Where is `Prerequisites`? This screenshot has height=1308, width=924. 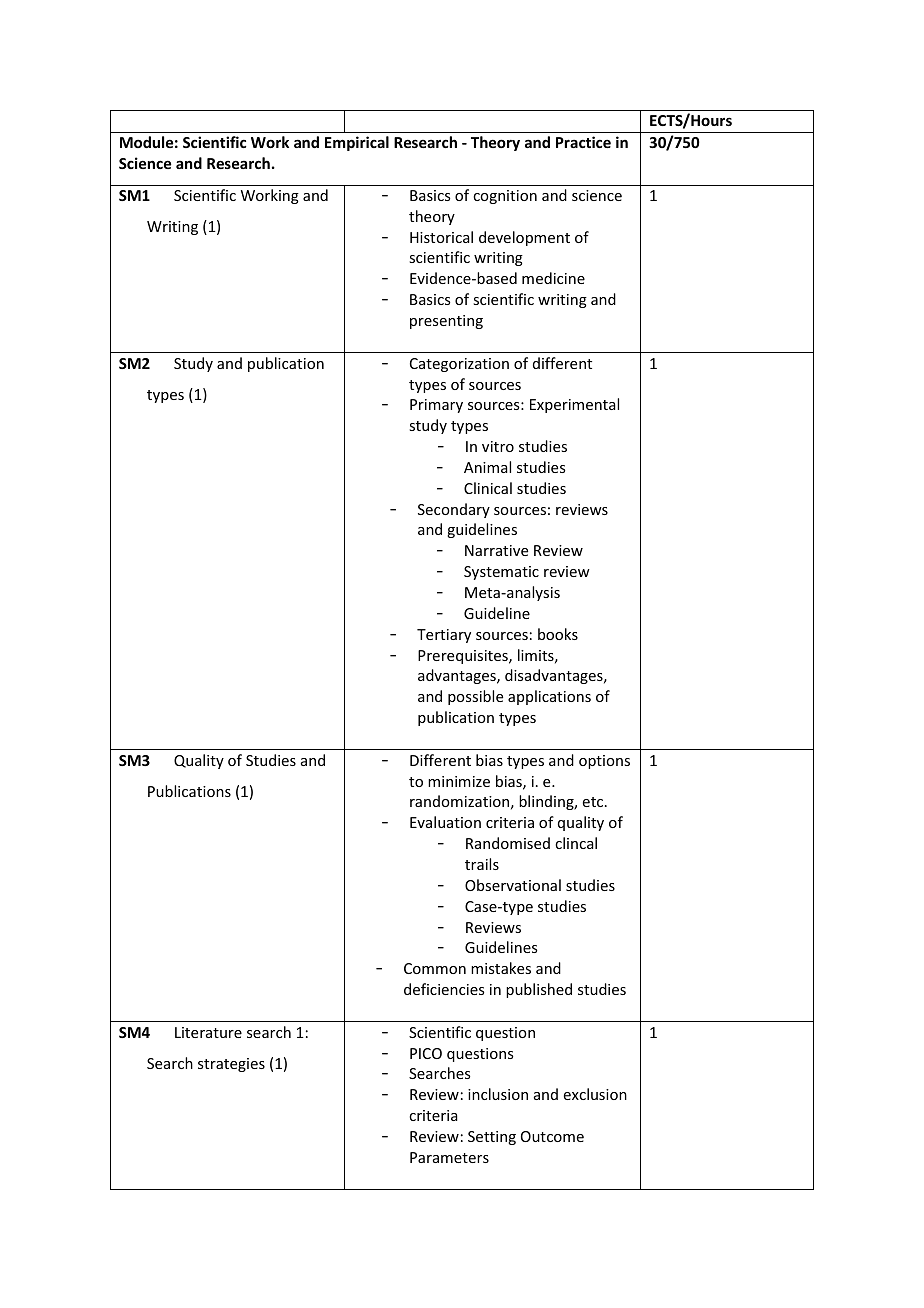
Prerequisites is located at coordinates (464, 657).
